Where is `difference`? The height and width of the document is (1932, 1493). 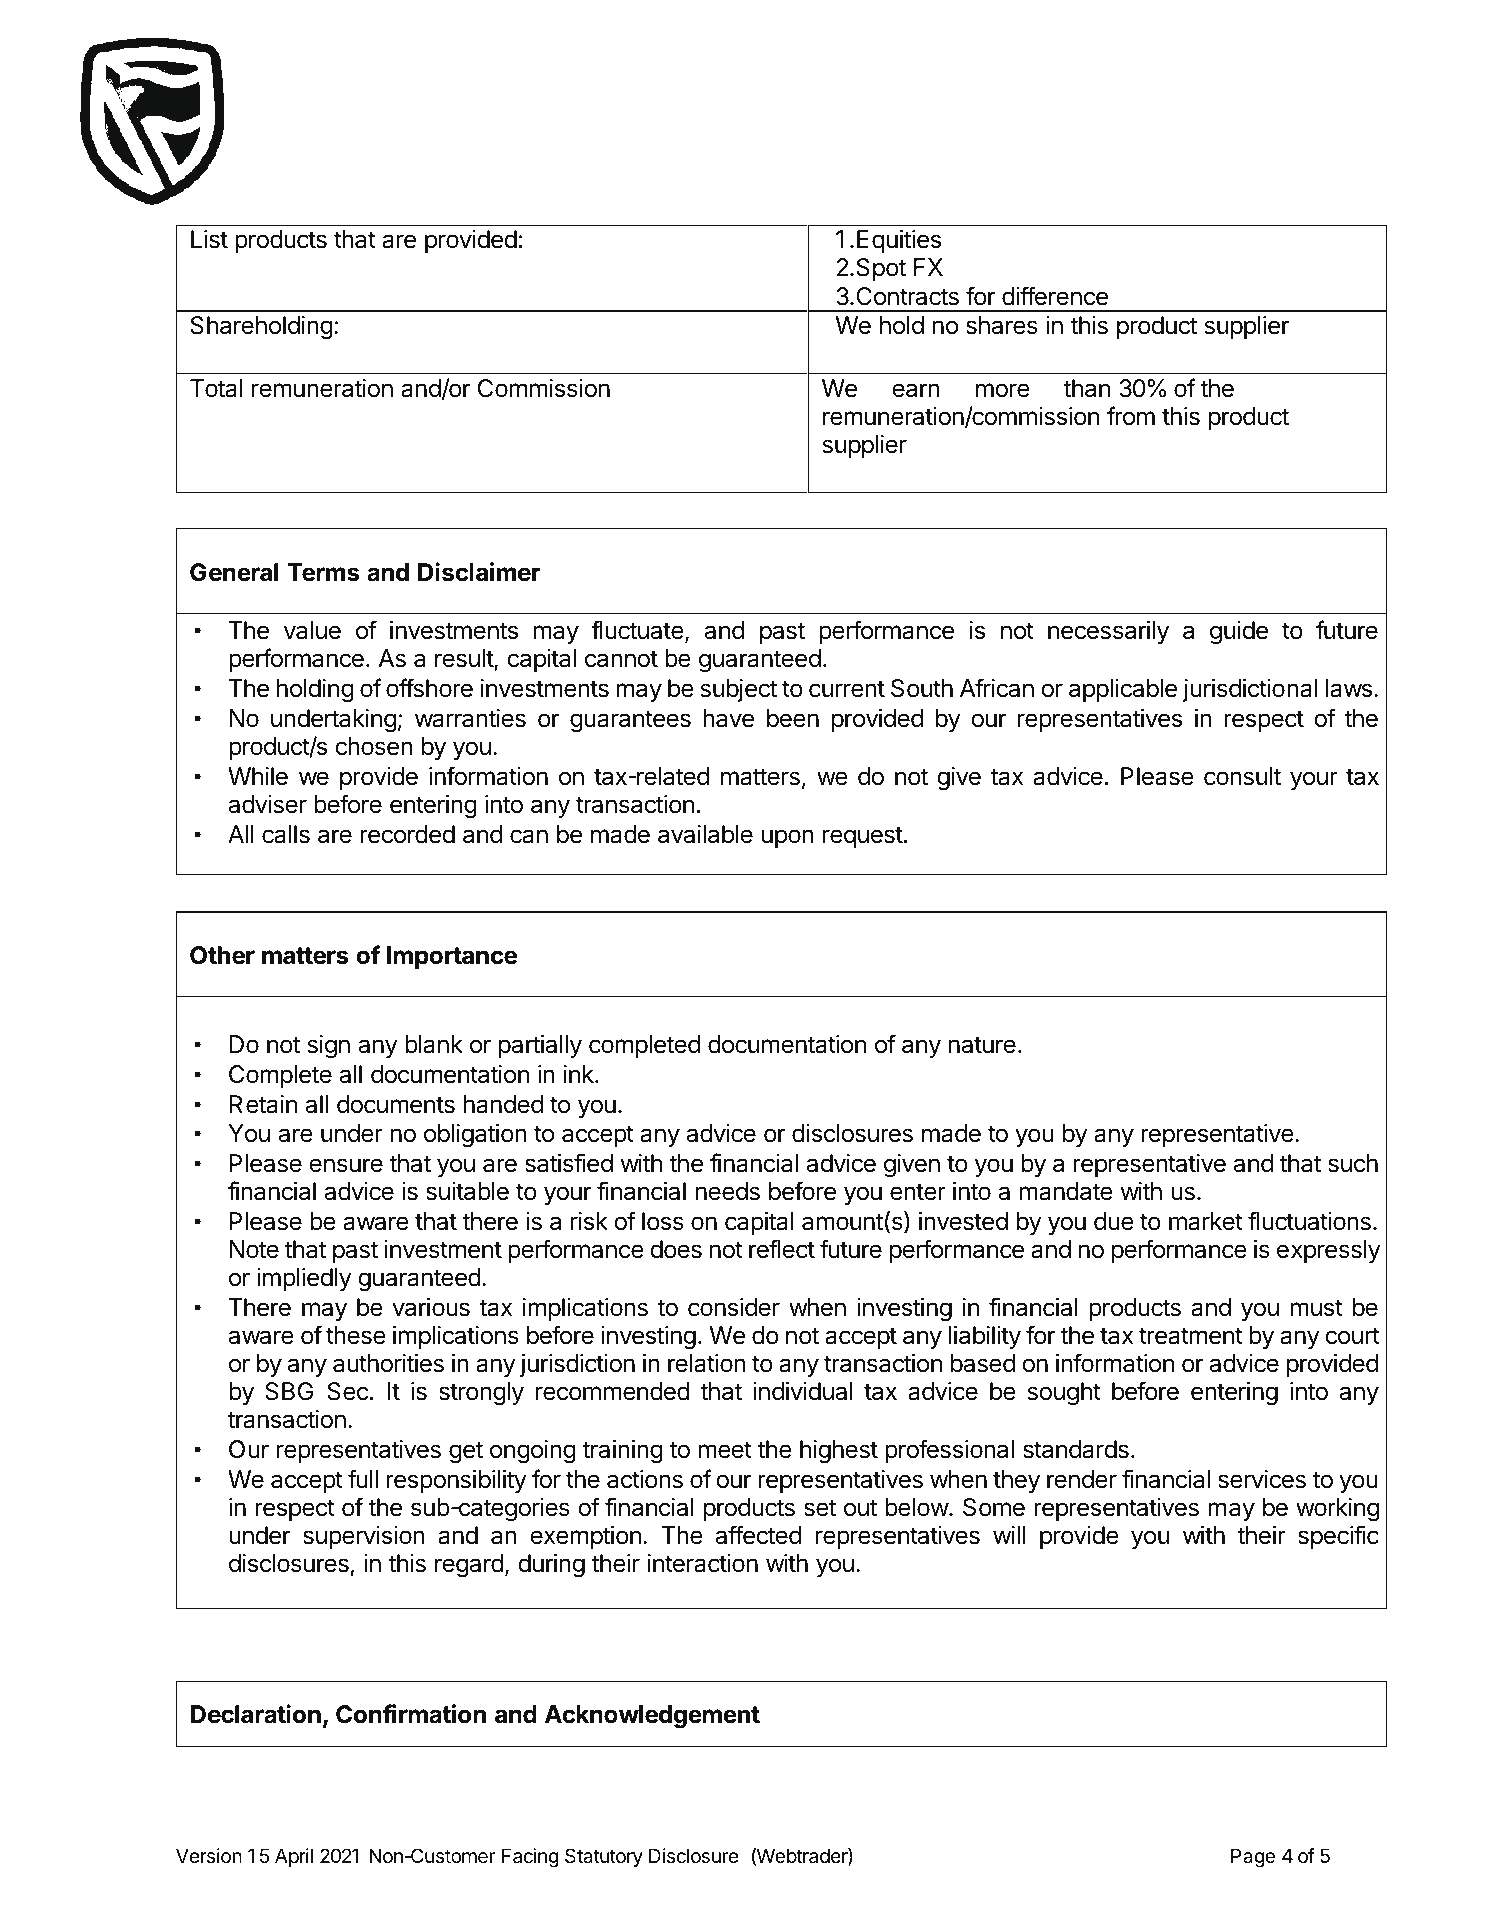
difference is located at coordinates (1055, 296).
